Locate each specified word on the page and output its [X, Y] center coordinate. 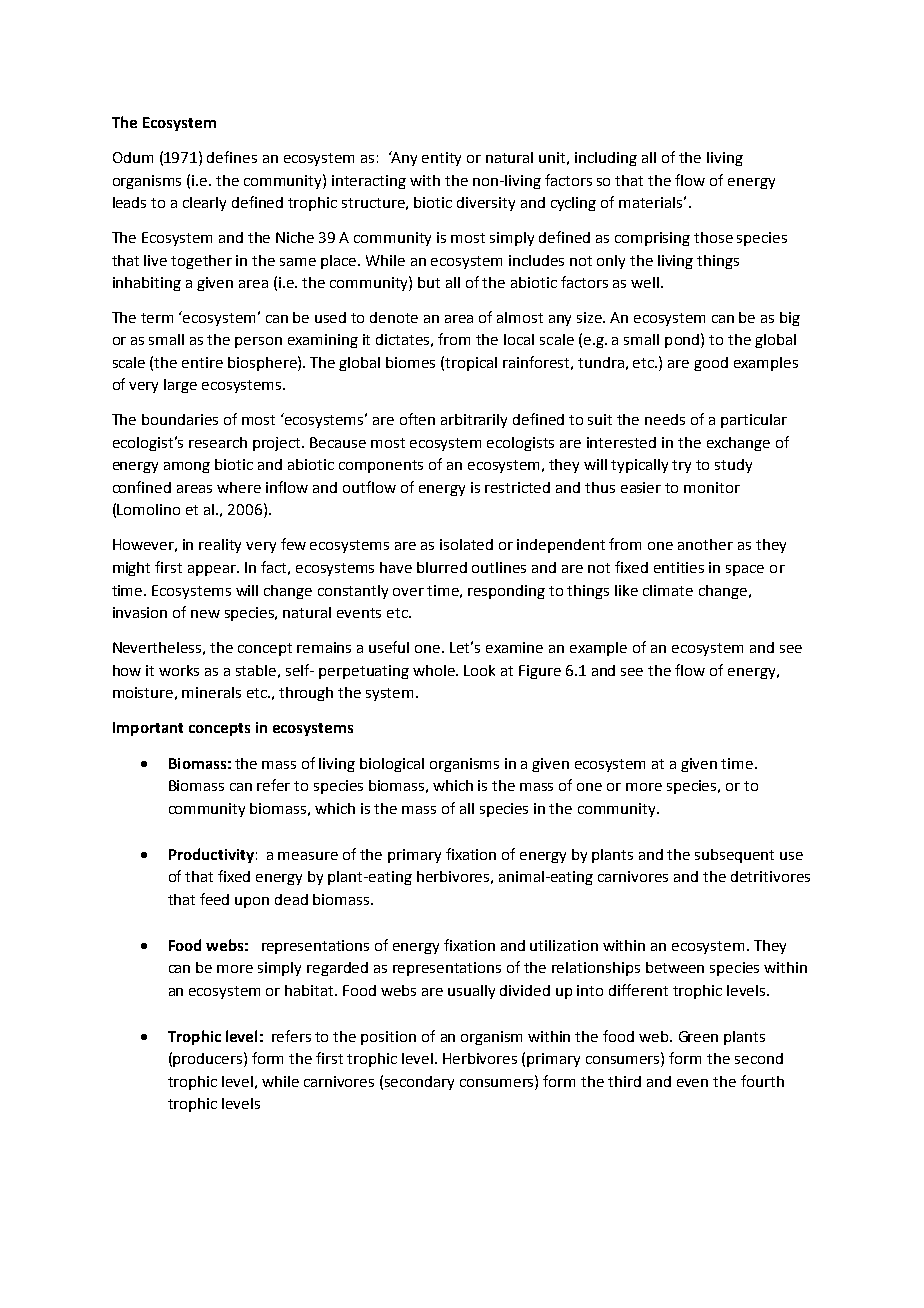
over [408, 592]
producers [209, 1059]
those [713, 237]
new [205, 614]
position [388, 1038]
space [745, 570]
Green [698, 1036]
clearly [204, 204]
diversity [486, 204]
